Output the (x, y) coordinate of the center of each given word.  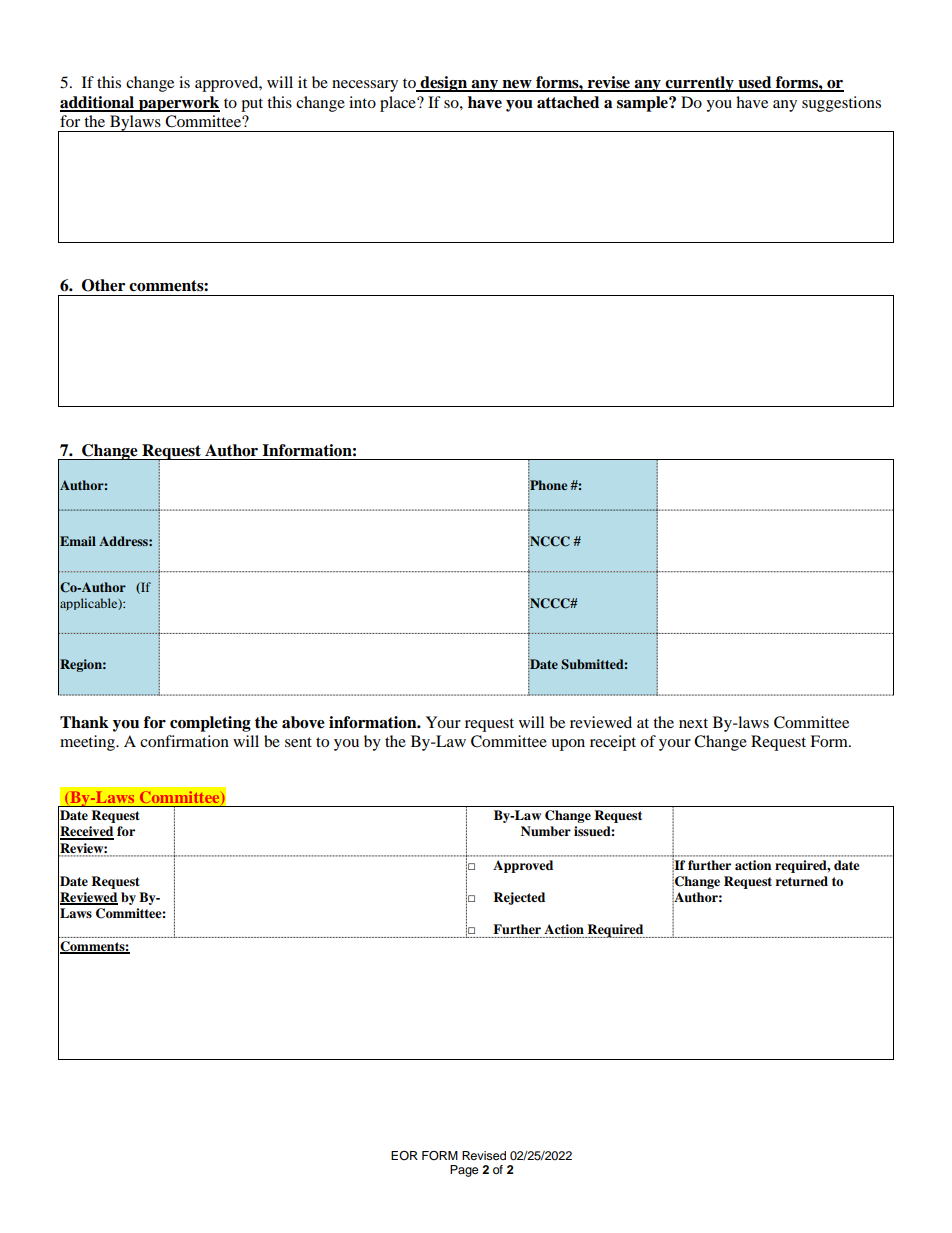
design (444, 84)
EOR (404, 1155)
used (755, 83)
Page (464, 1171)
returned (802, 881)
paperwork (178, 104)
